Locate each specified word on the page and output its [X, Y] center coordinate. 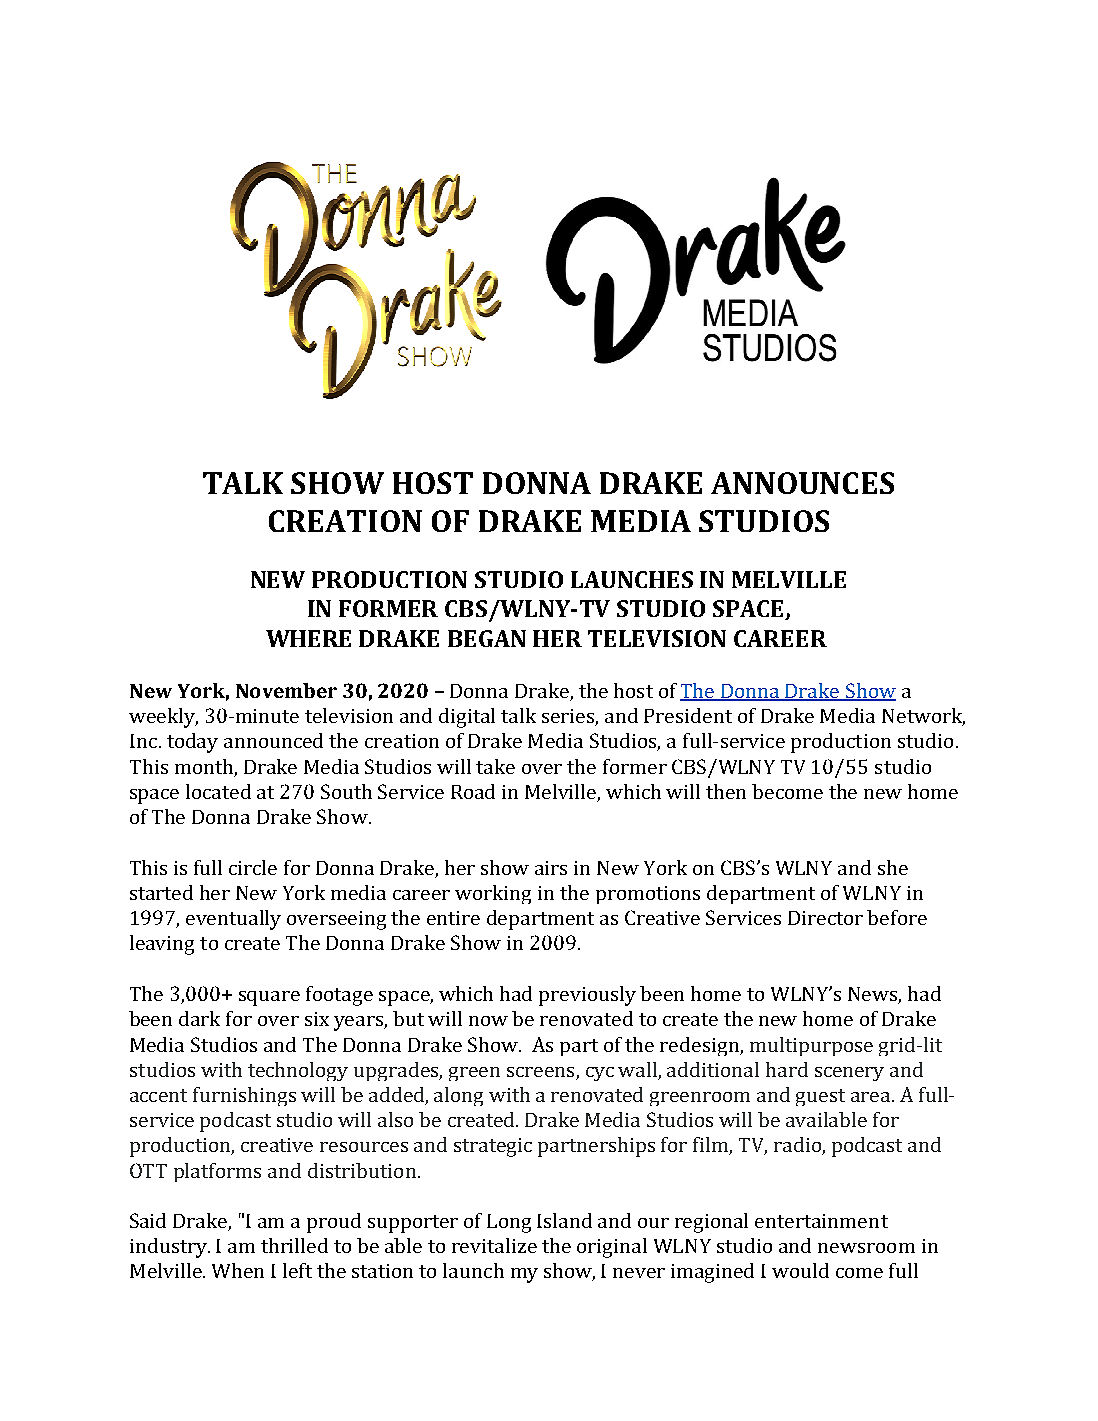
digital [467, 718]
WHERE [308, 638]
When [238, 1270]
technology [298, 1071]
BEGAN [487, 638]
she [893, 867]
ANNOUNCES [802, 483]
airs [551, 868]
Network [923, 717]
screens [540, 1072]
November [286, 690]
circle [253, 867]
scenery [849, 1074]
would [800, 1270]
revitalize [494, 1245]
